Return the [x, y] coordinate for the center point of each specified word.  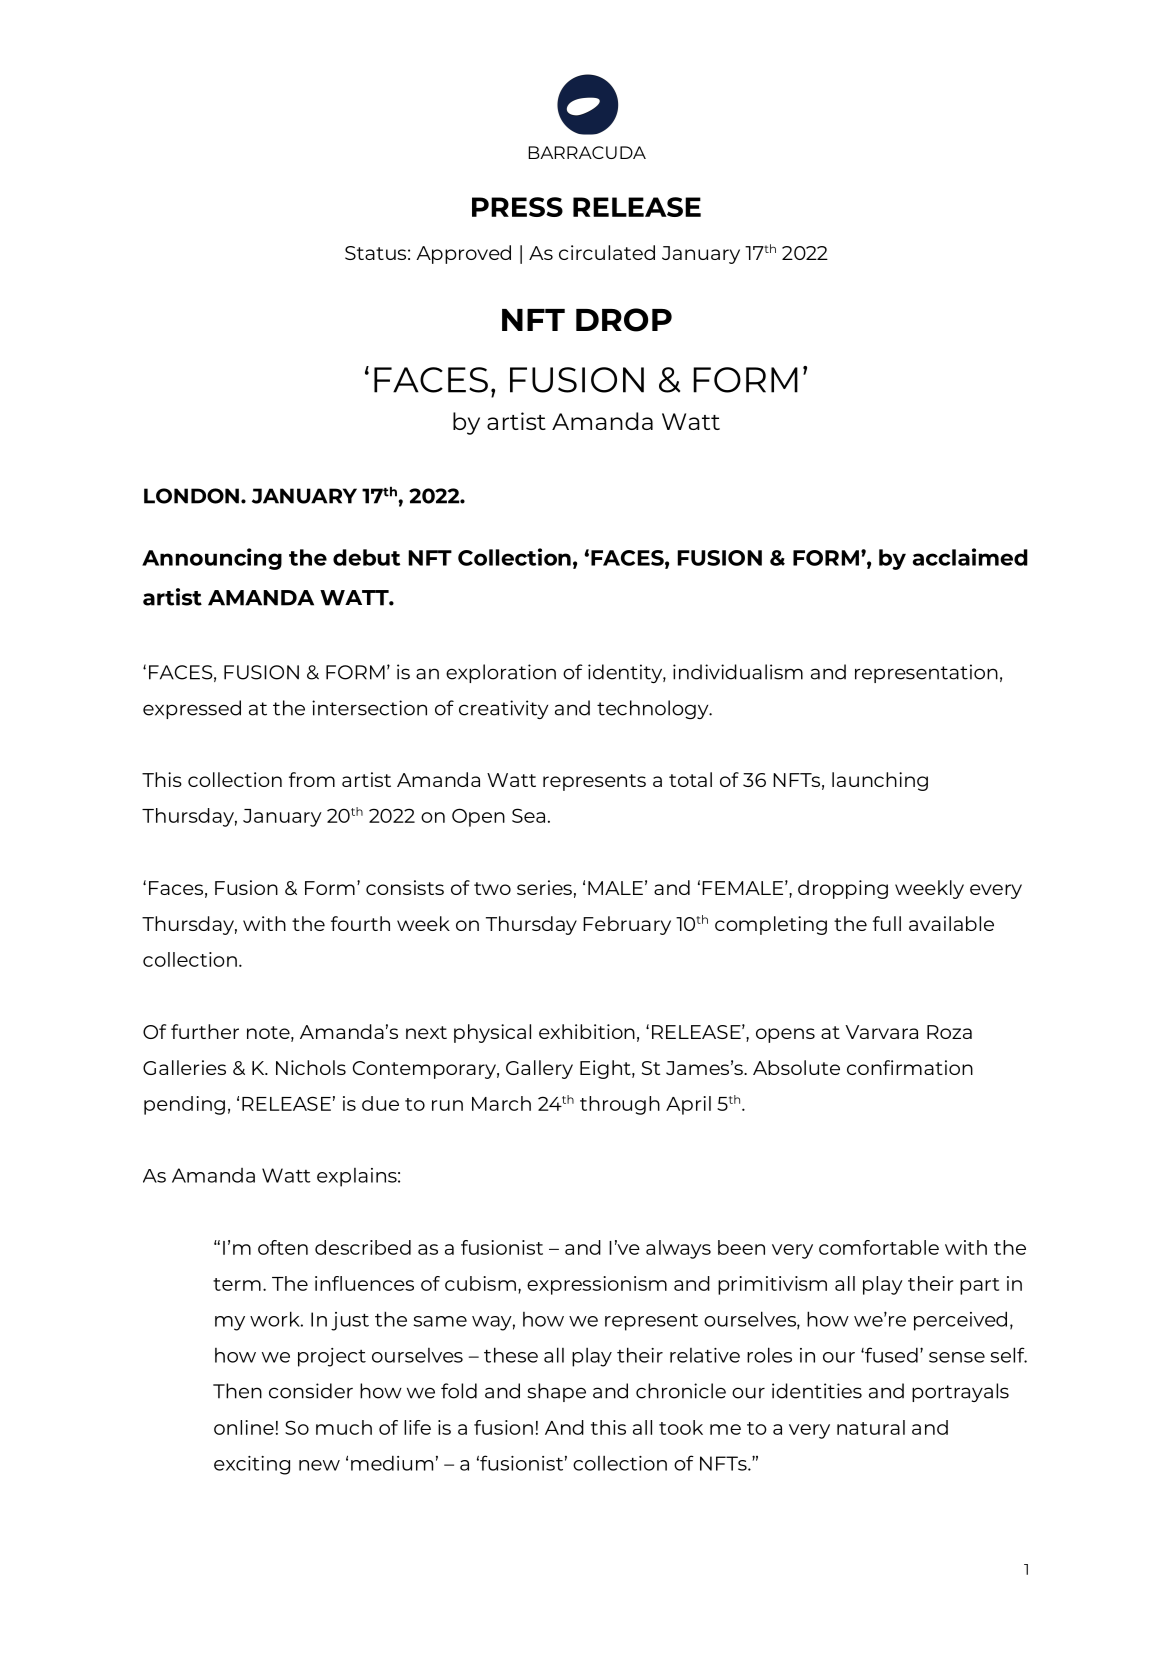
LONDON [191, 496]
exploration [501, 673]
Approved [463, 254]
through [620, 1105]
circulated [607, 252]
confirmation [910, 1067]
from [312, 779]
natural [871, 1427]
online [244, 1427]
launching [880, 781]
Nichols [311, 1067]
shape [557, 1392]
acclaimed [970, 557]
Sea [528, 815]
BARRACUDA [587, 152]
